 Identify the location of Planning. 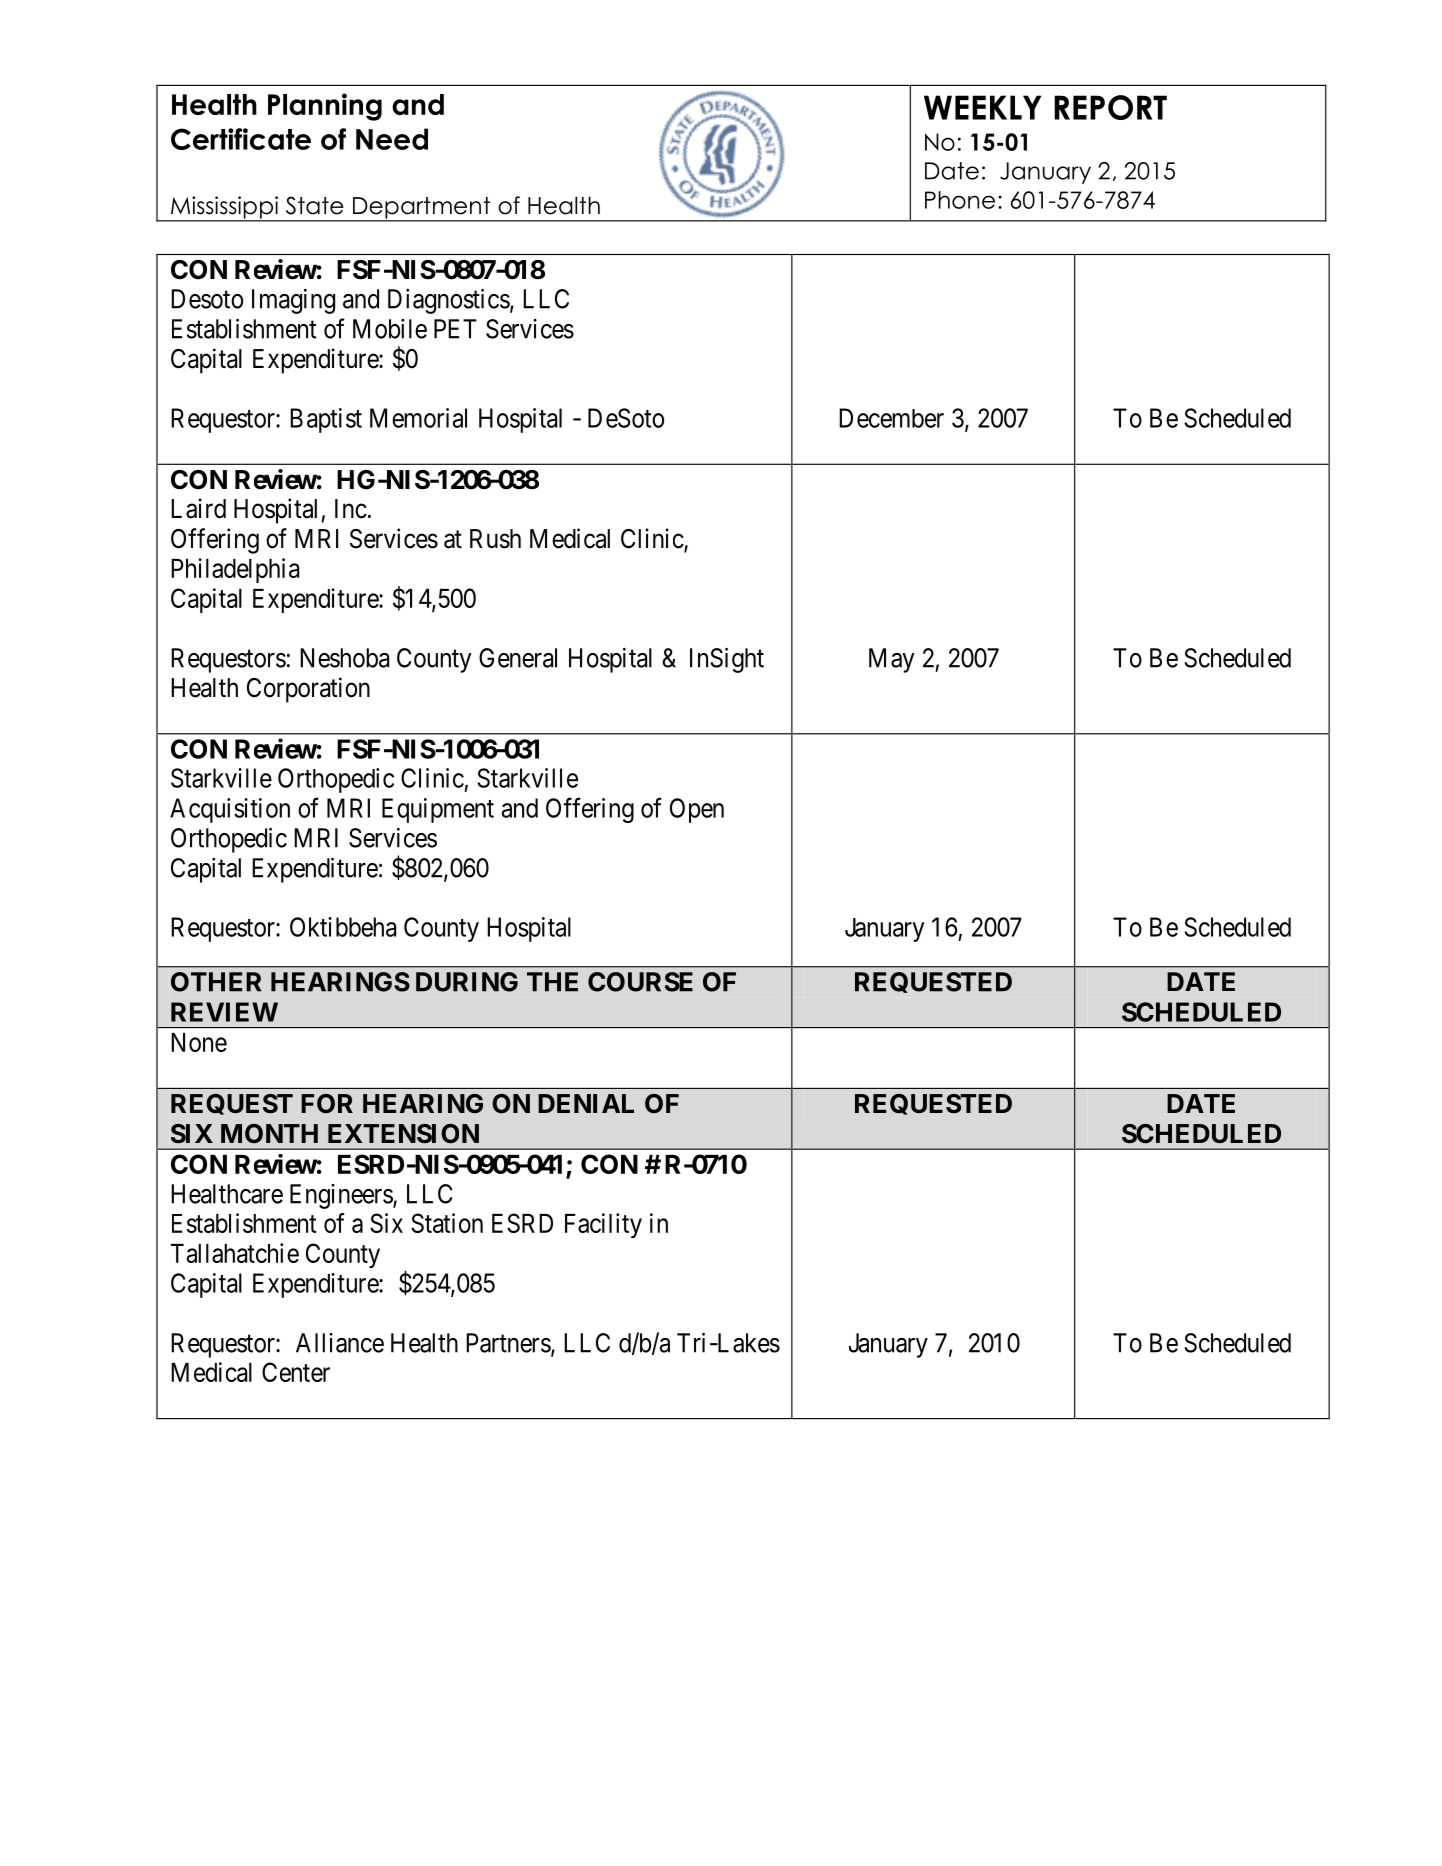
(325, 107).
